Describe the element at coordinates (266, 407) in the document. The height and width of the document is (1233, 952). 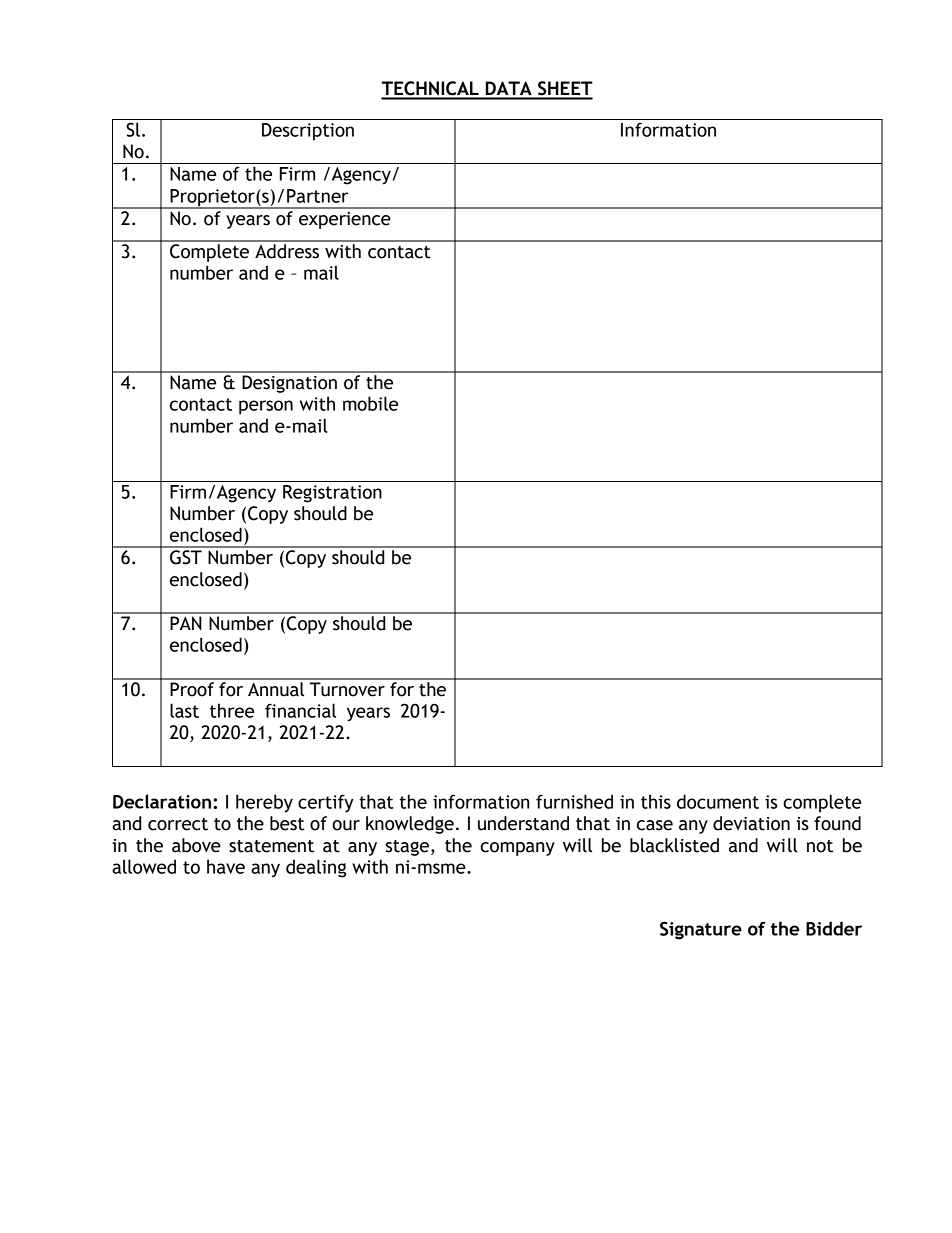
I see `person` at that location.
